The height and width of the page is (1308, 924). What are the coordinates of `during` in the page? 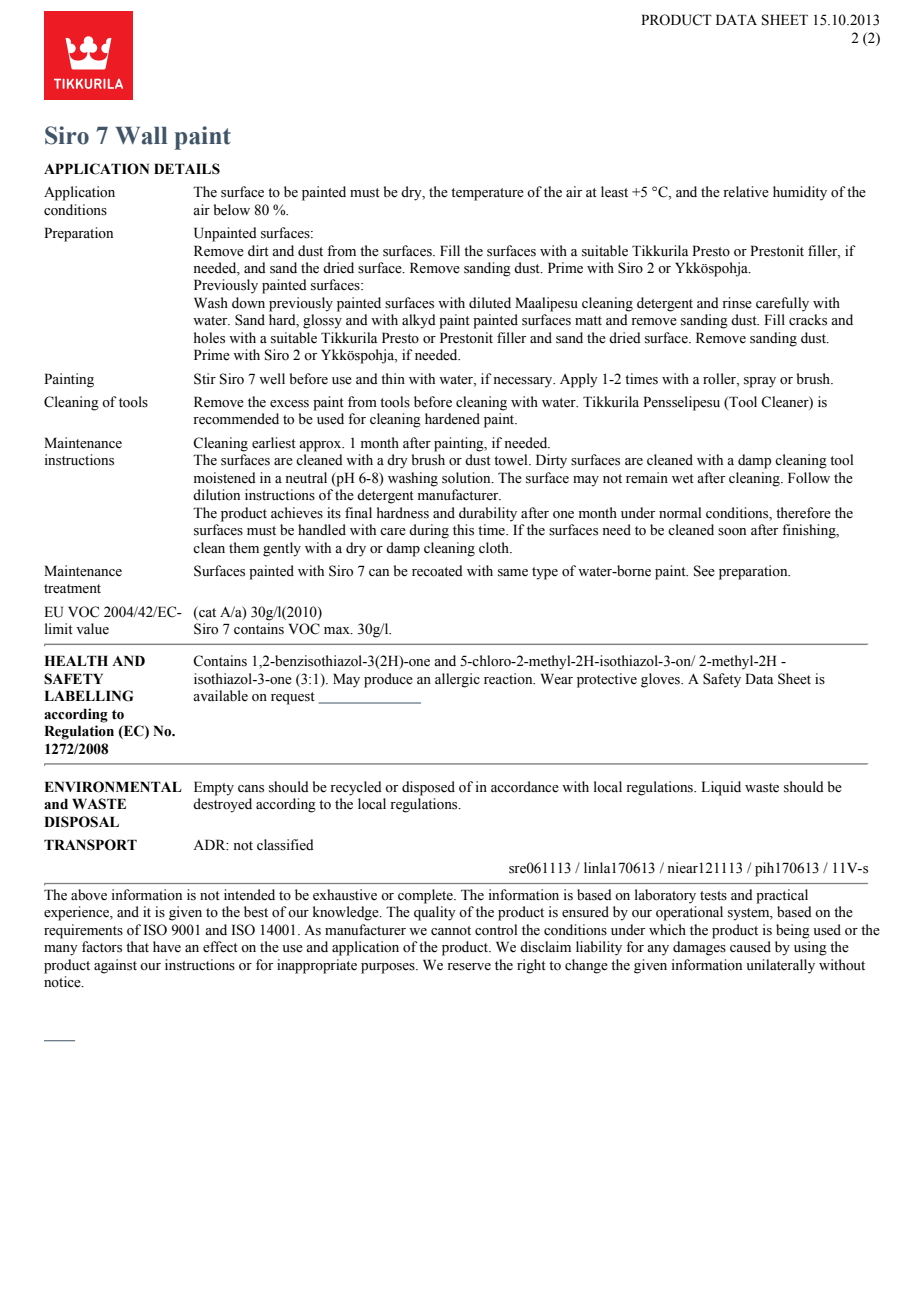 It's located at (429, 531).
